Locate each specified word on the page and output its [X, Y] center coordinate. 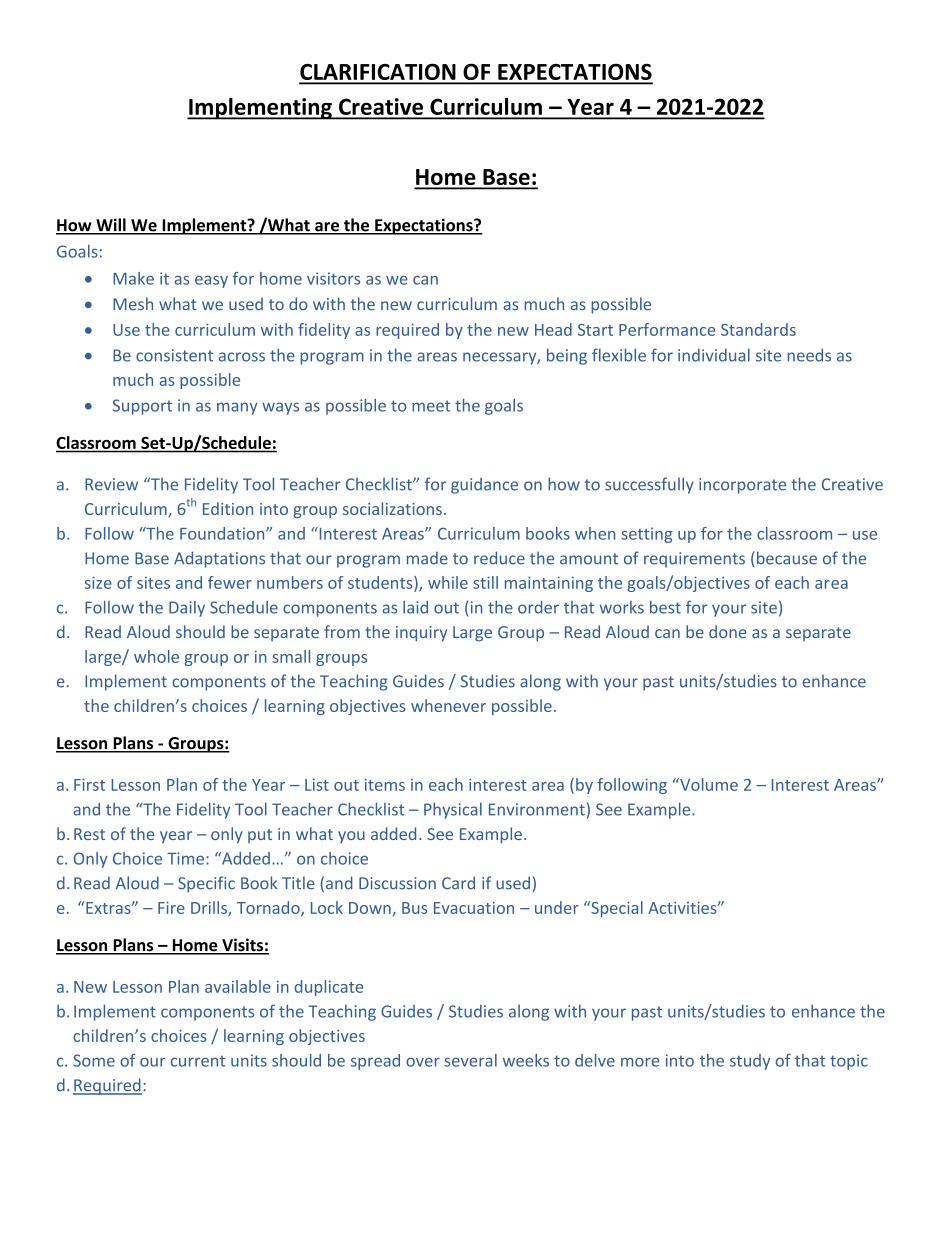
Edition [228, 508]
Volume [708, 784]
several [470, 1060]
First [89, 784]
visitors [333, 278]
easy [211, 282]
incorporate [742, 486]
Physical [453, 810]
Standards [758, 329]
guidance [484, 486]
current [198, 1061]
